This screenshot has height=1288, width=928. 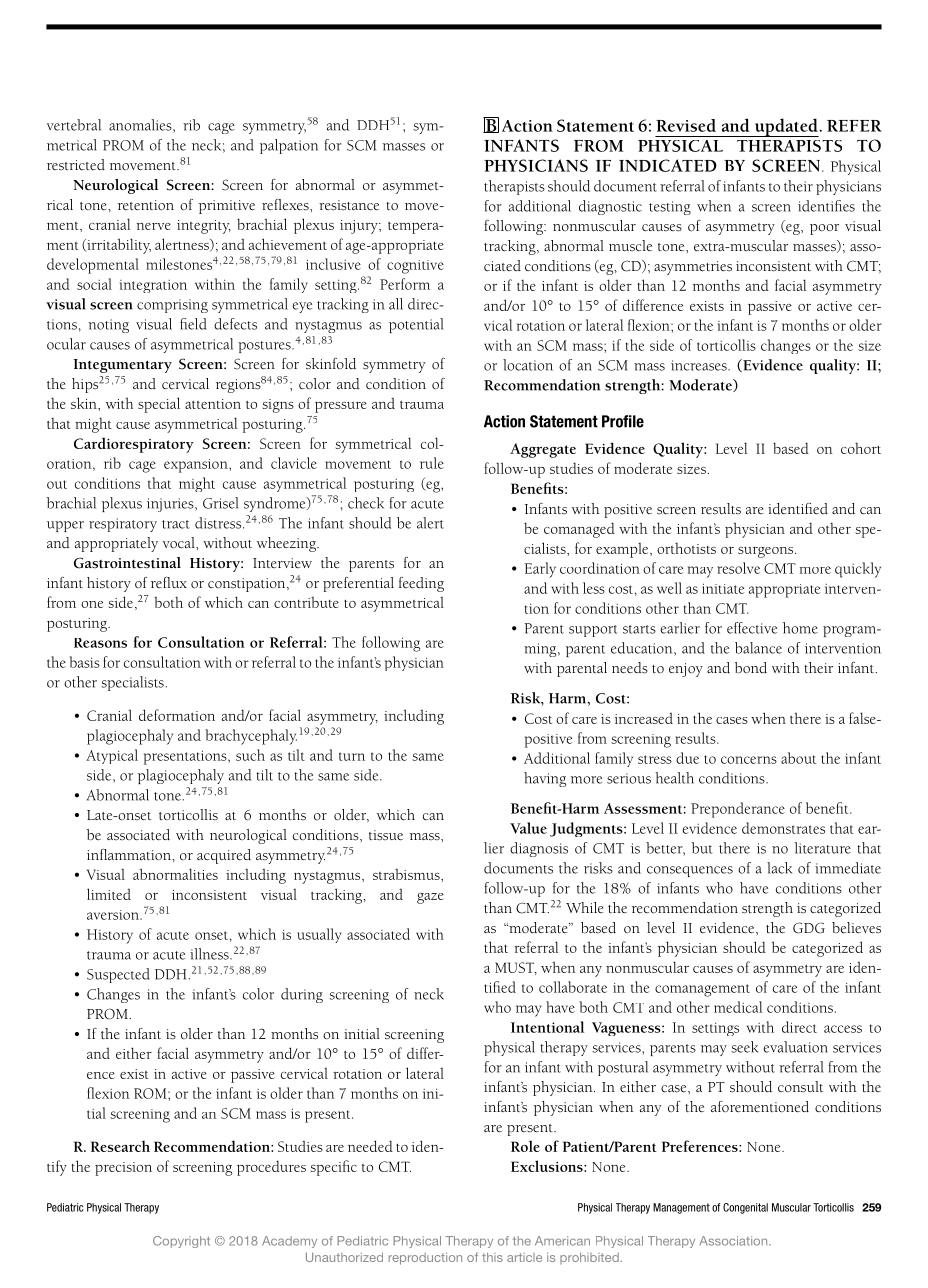 I want to click on surgeons, so click(x=767, y=552).
